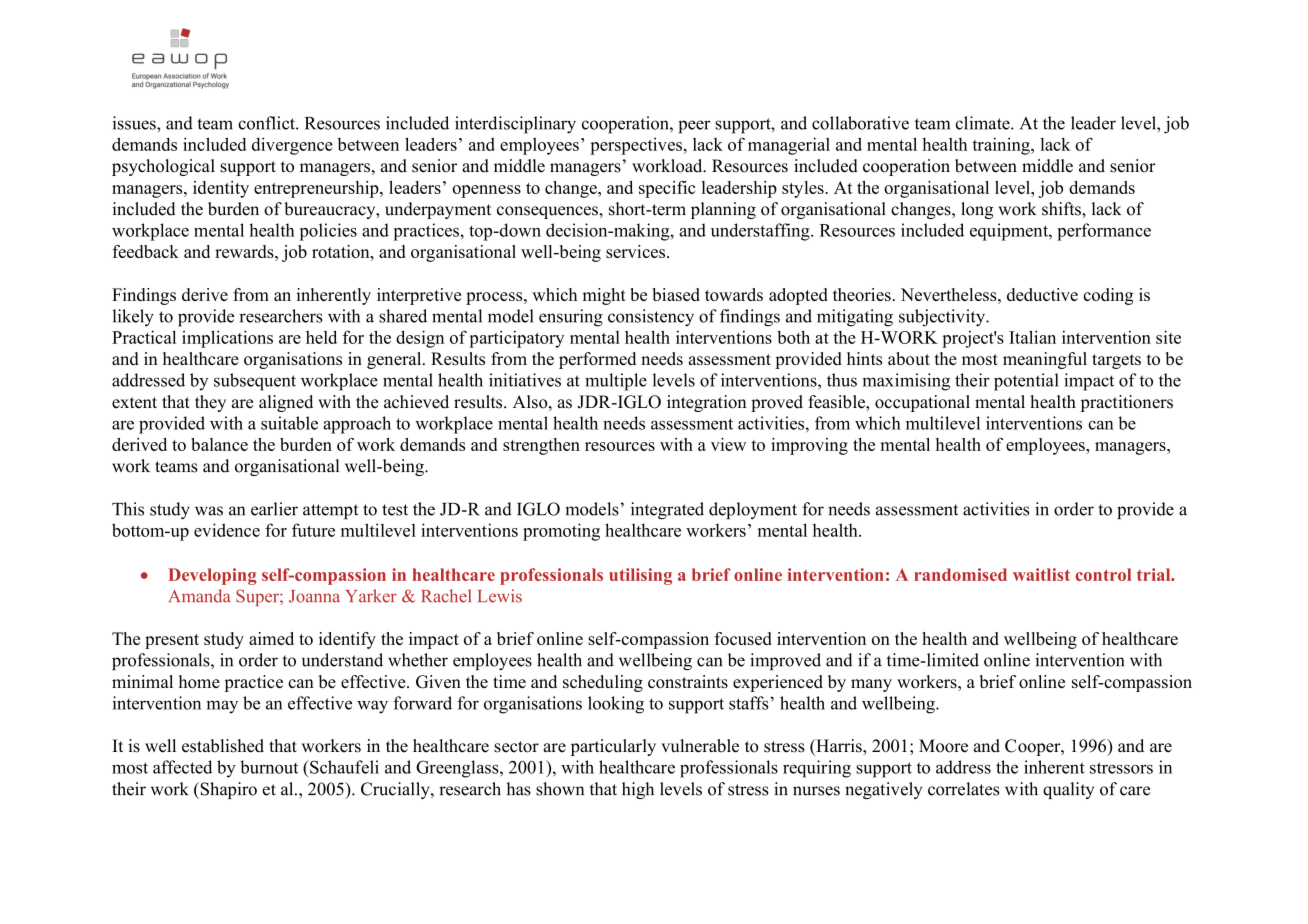 The image size is (1308, 924). What do you see at coordinates (219, 444) in the page?
I see `balance` at bounding box center [219, 444].
